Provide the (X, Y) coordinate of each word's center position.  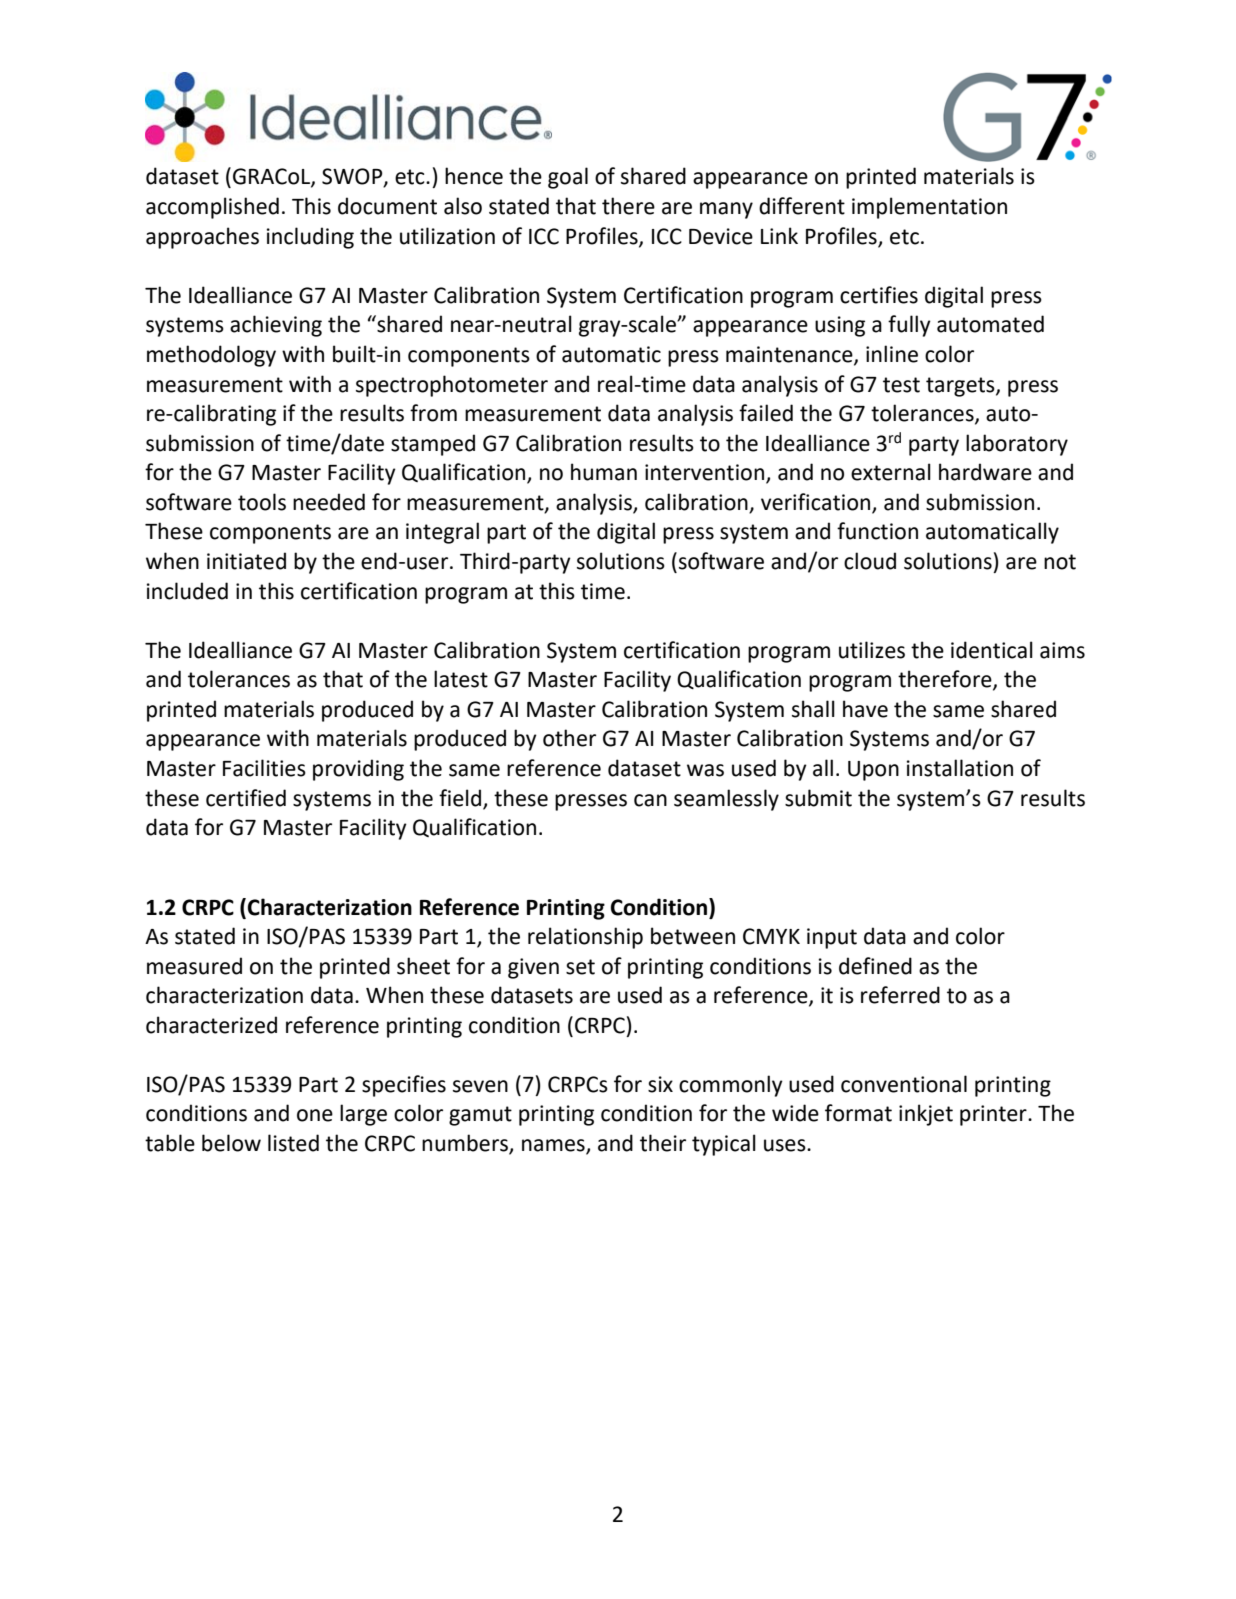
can (650, 800)
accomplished (212, 208)
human (604, 472)
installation (960, 768)
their (663, 1143)
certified (246, 798)
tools (262, 502)
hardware (985, 472)
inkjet (926, 1115)
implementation (929, 208)
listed (293, 1143)
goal (568, 178)
